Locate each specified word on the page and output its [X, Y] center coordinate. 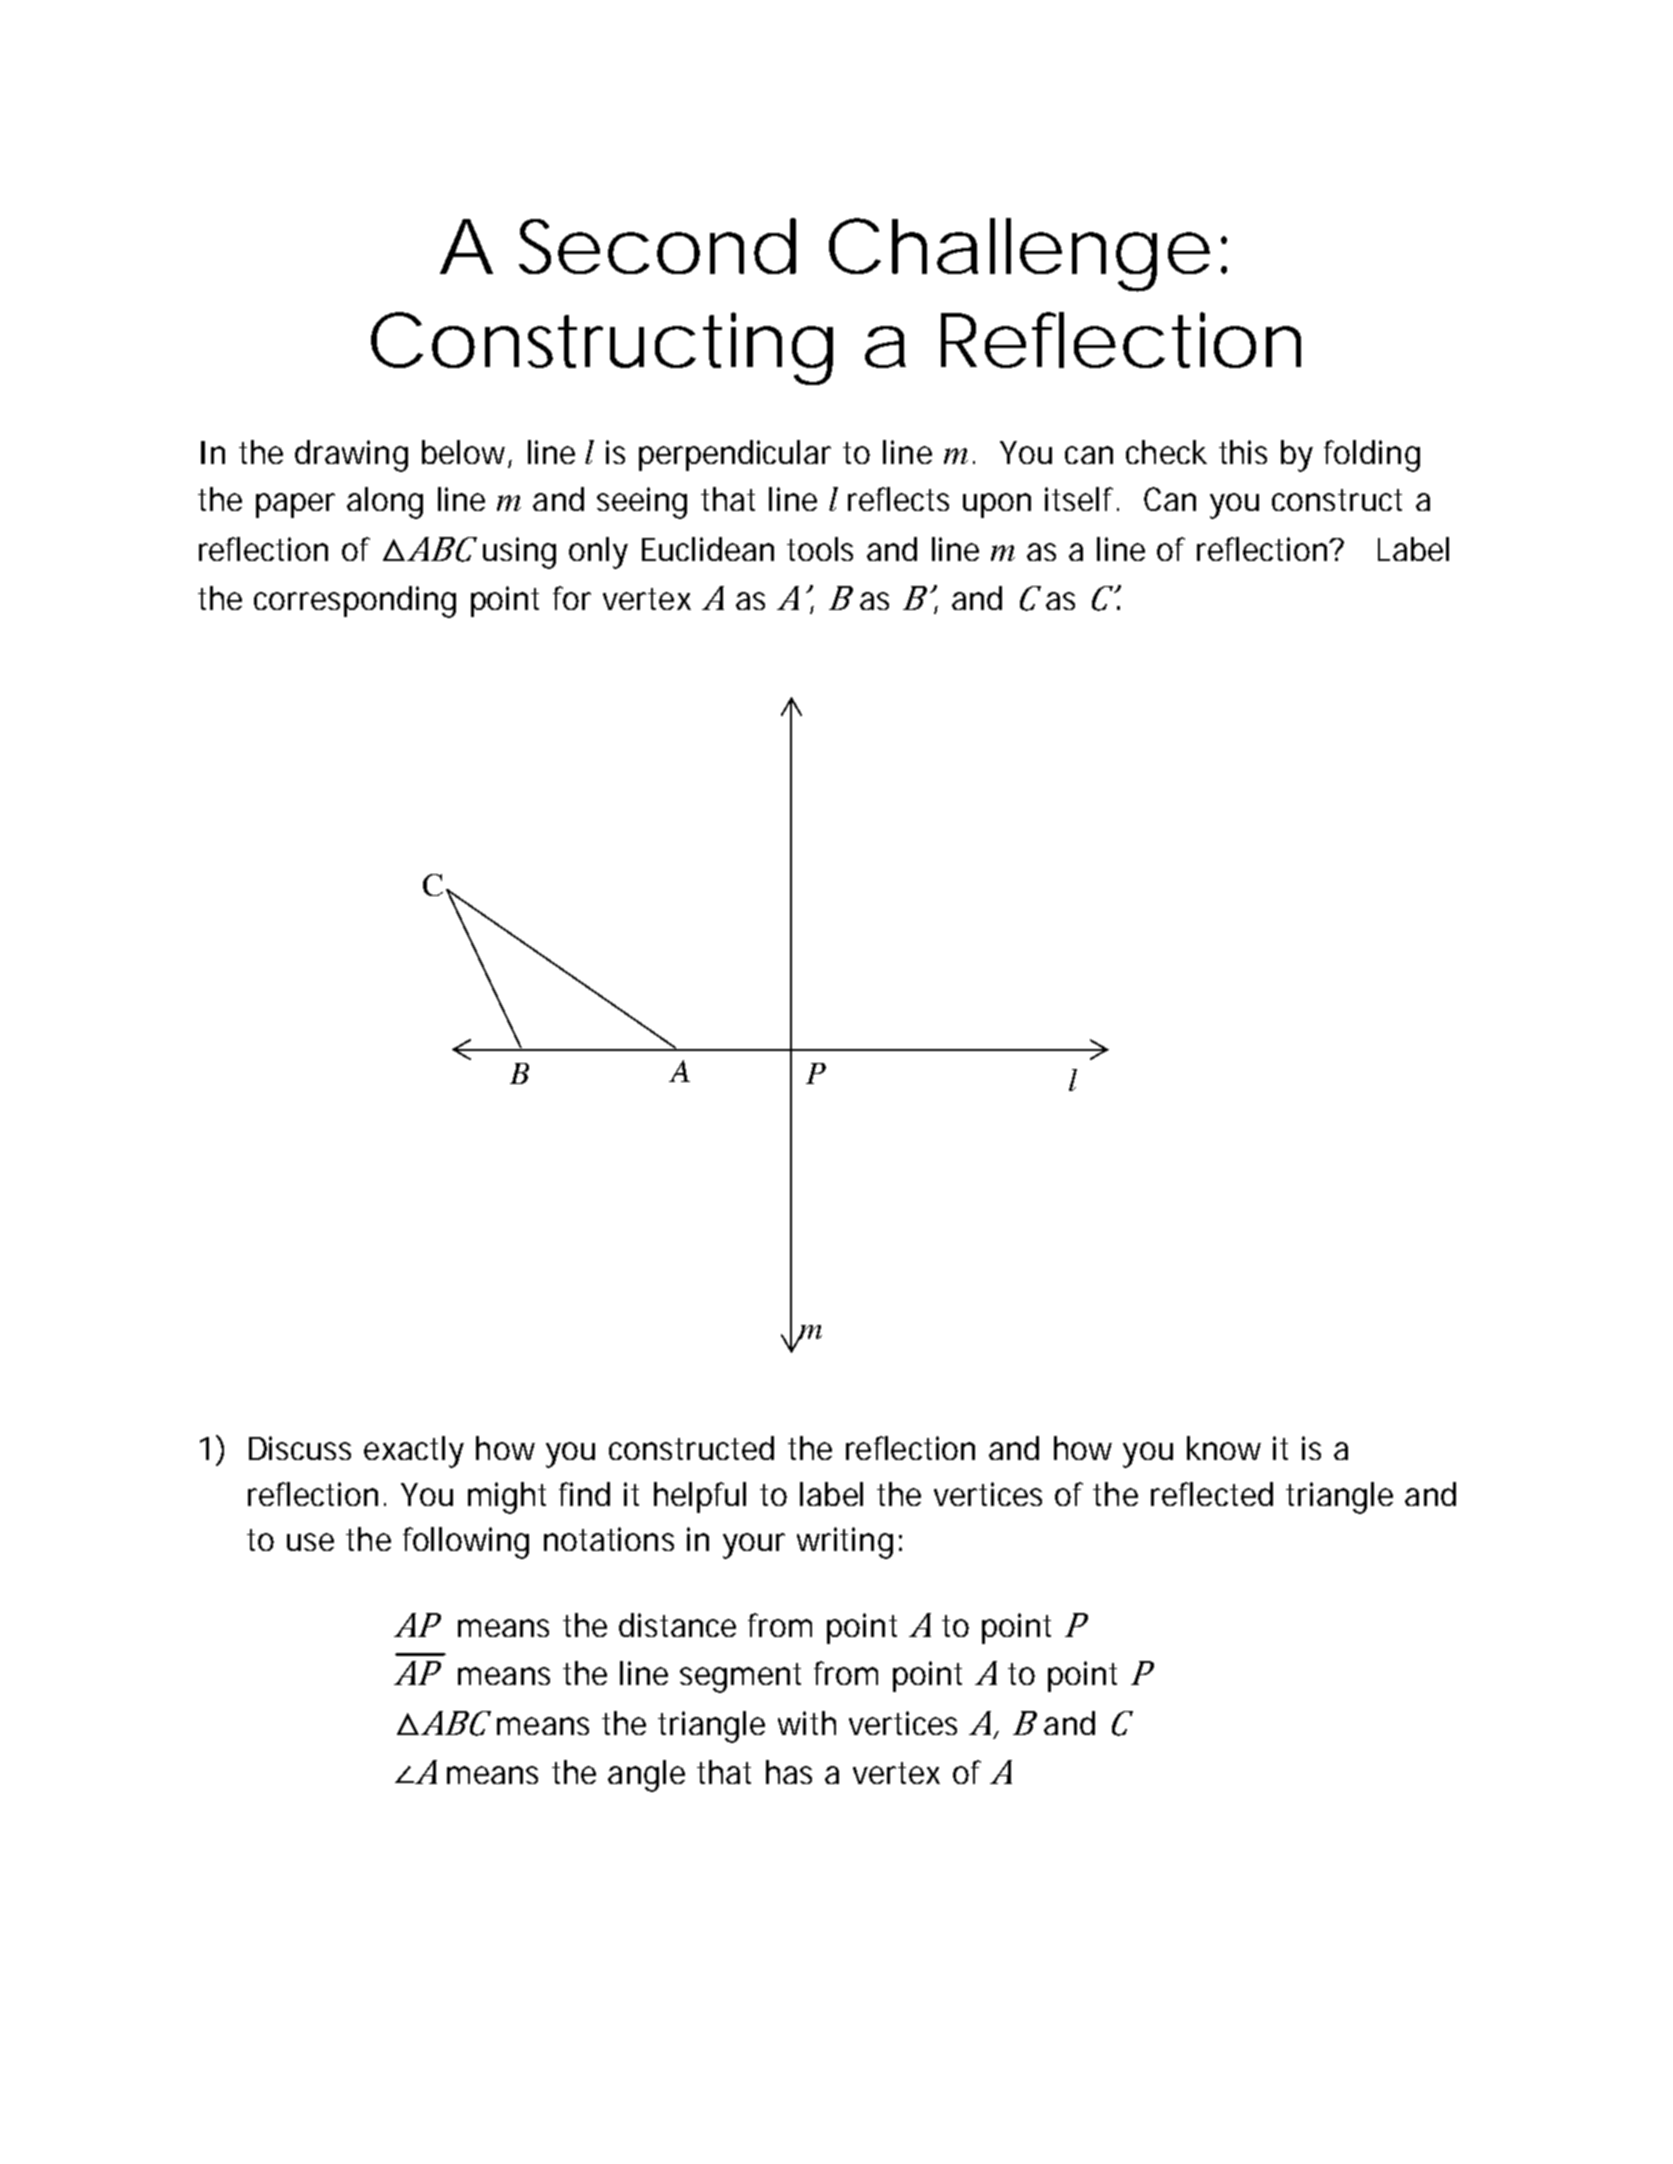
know [1224, 1448]
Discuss [300, 1448]
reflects [898, 499]
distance [677, 1625]
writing [845, 1543]
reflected [1212, 1494]
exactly [414, 1452]
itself [1082, 499]
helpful [700, 1497]
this [1243, 452]
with [807, 1723]
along [385, 503]
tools [820, 549]
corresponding [355, 602]
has [789, 1772]
